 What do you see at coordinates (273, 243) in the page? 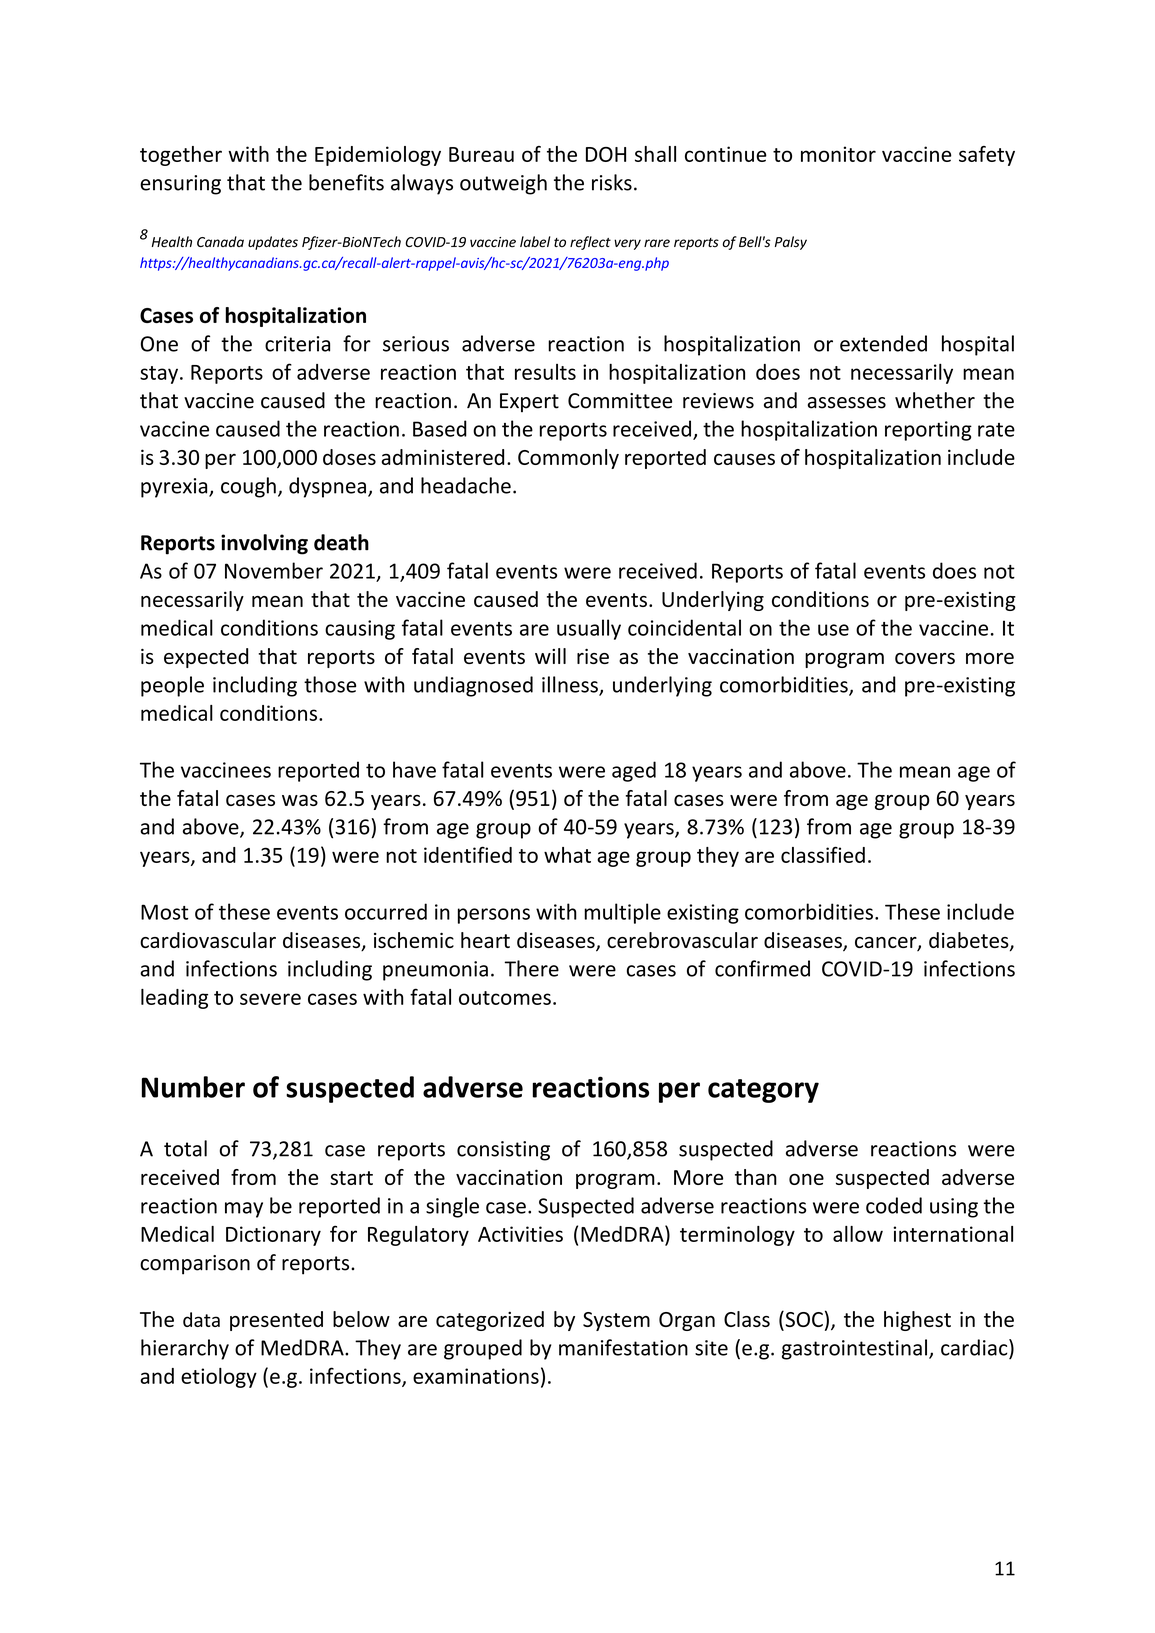
I see `updates` at bounding box center [273, 243].
